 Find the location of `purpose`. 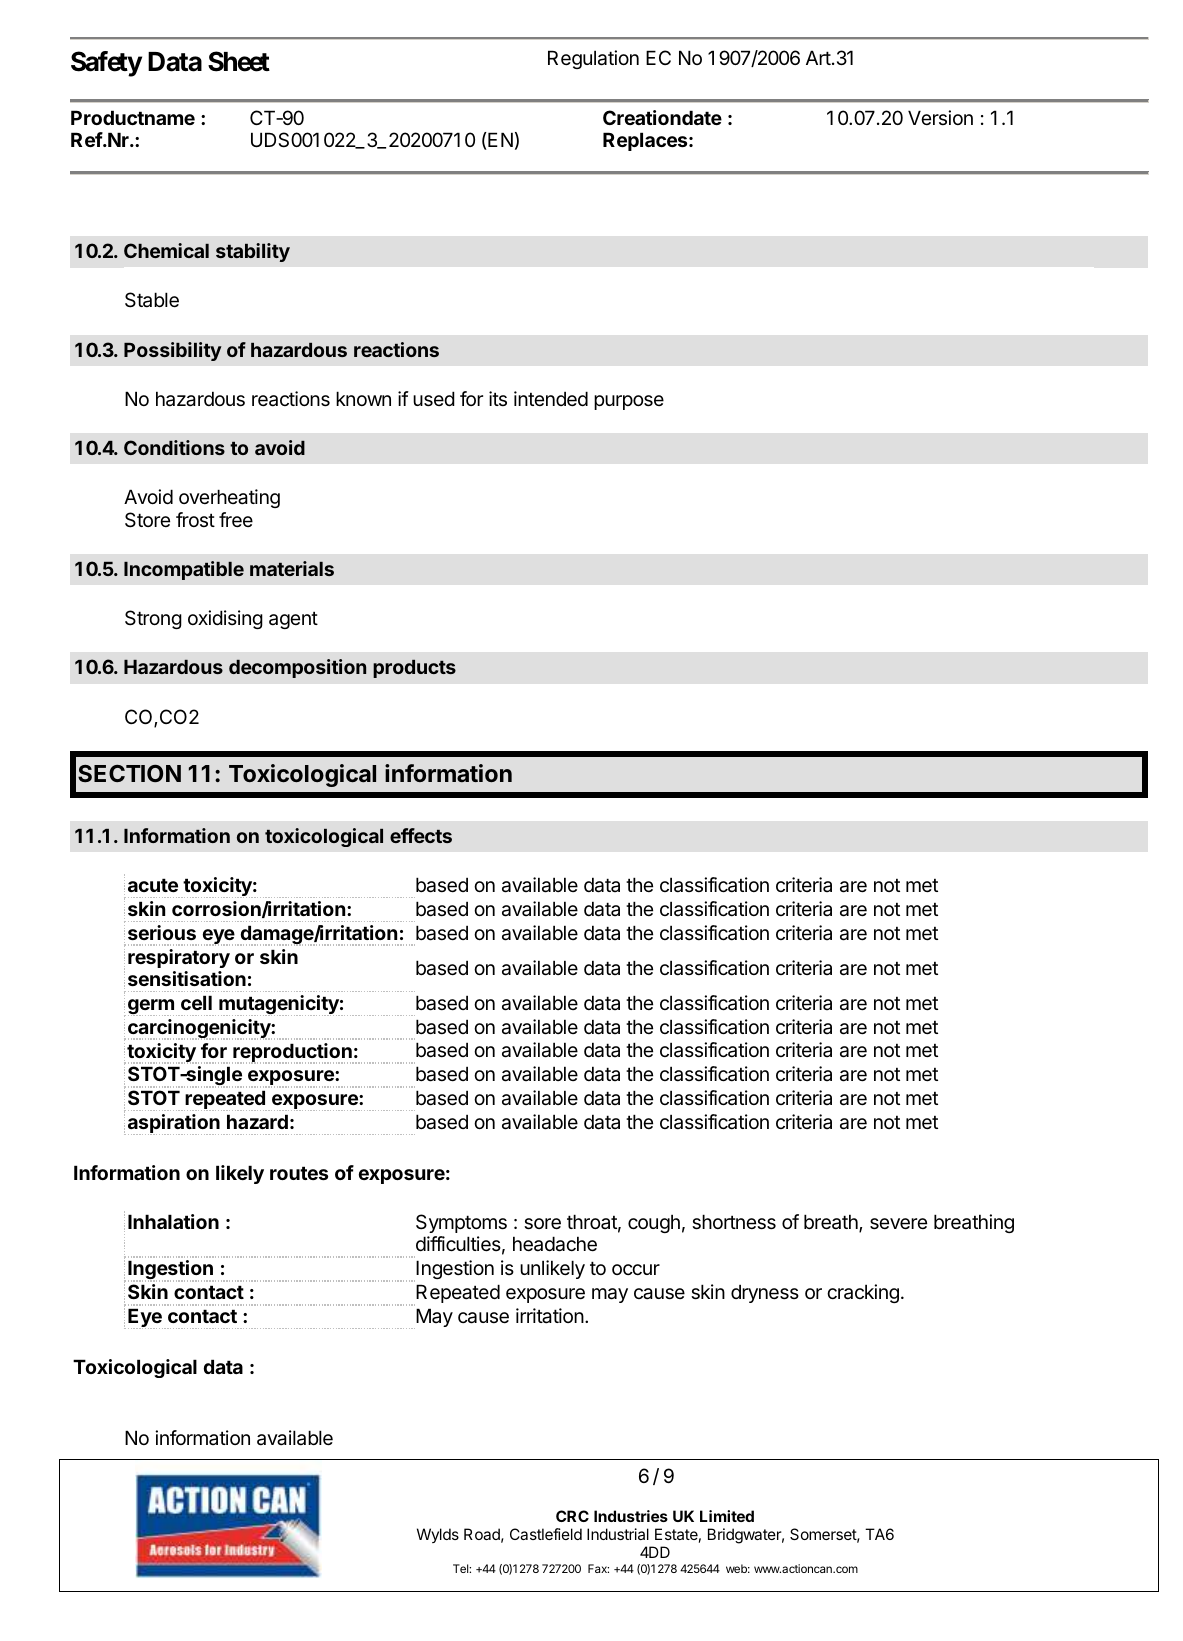

purpose is located at coordinates (629, 402).
